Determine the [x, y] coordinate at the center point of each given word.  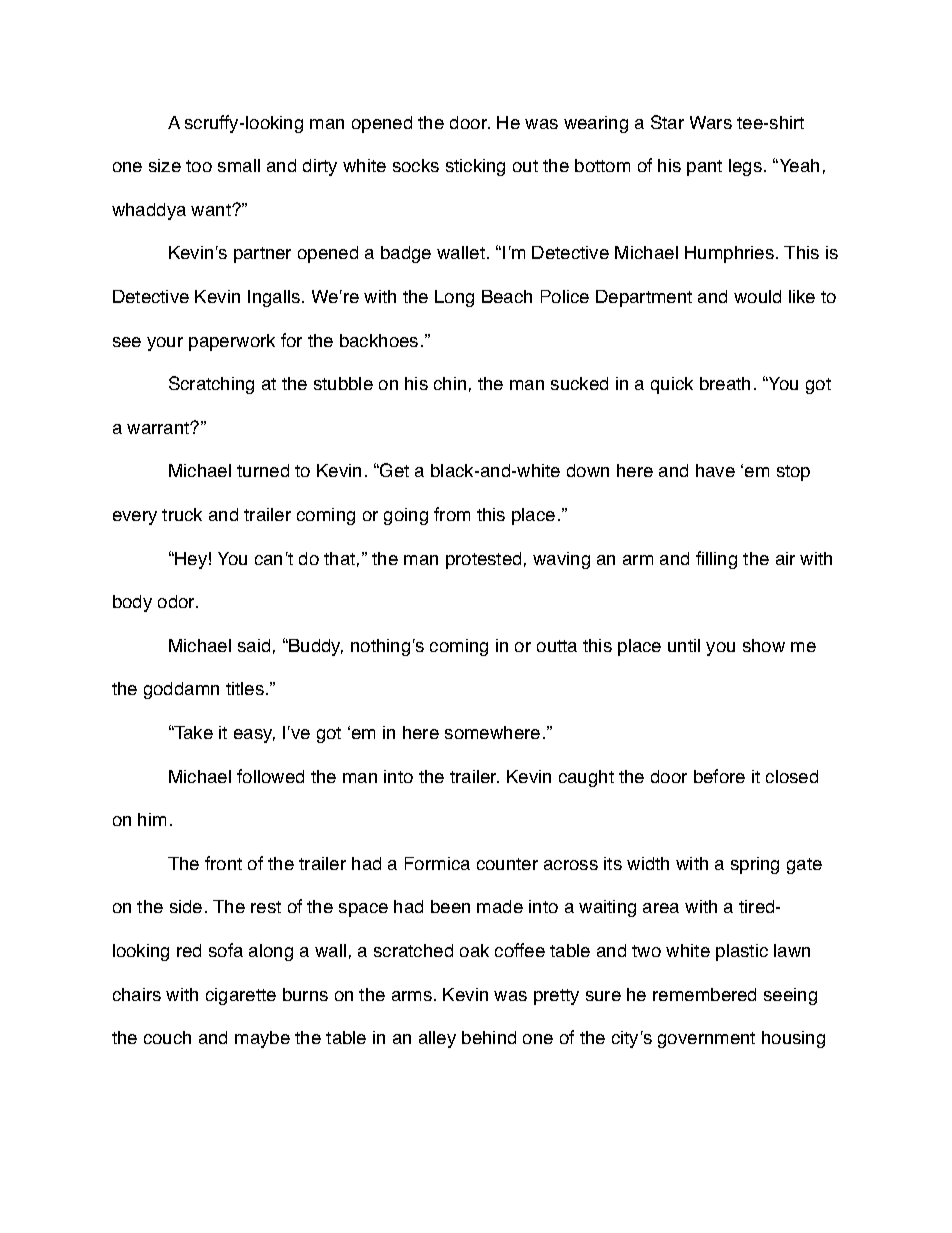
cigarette [241, 996]
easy [254, 736]
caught [586, 778]
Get [393, 470]
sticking [475, 167]
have [715, 470]
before [719, 776]
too [199, 166]
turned [263, 470]
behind [489, 1037]
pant [704, 168]
